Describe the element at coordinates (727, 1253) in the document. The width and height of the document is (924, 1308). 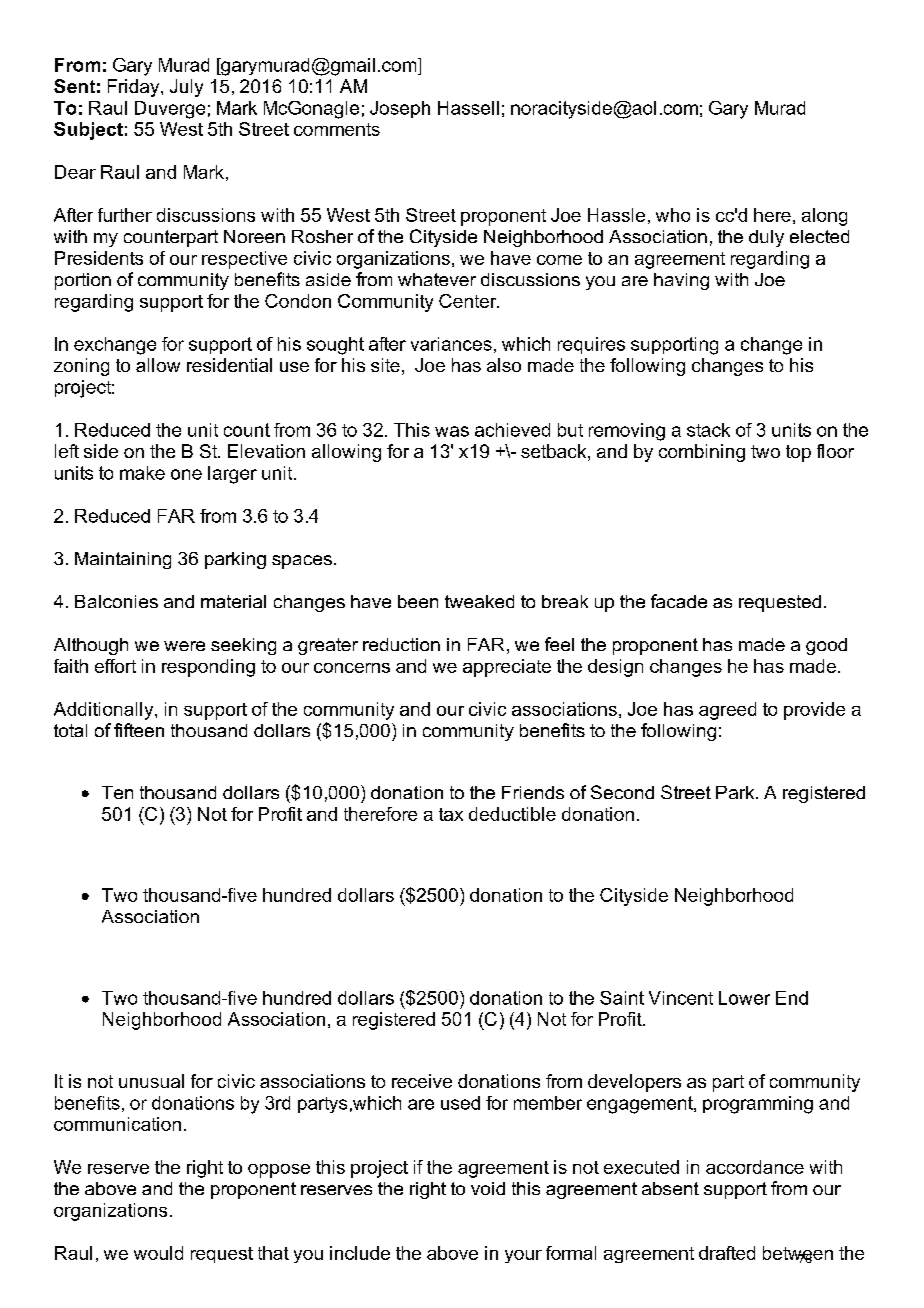
I see `drafted` at that location.
